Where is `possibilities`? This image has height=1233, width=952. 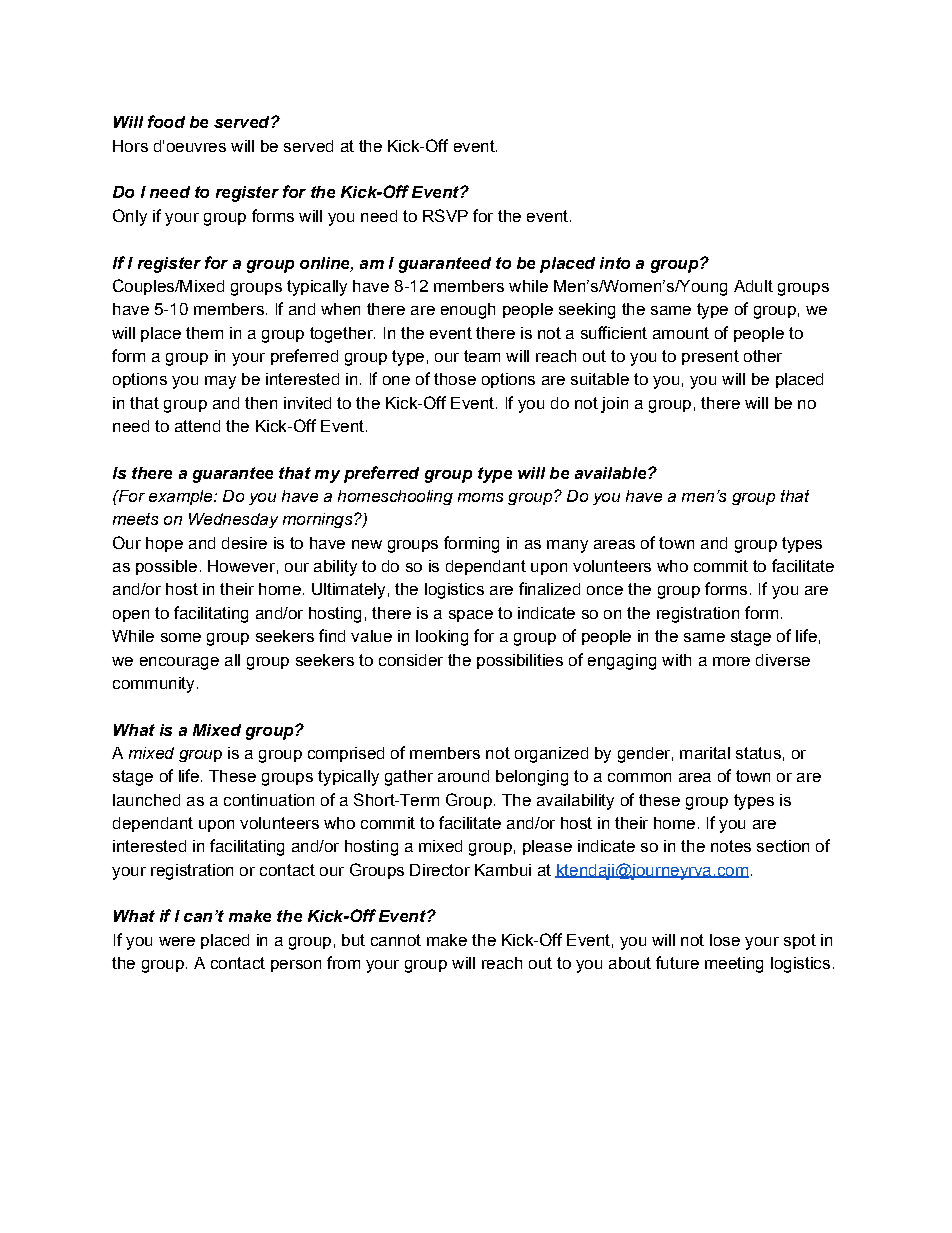
possibilities is located at coordinates (520, 661).
